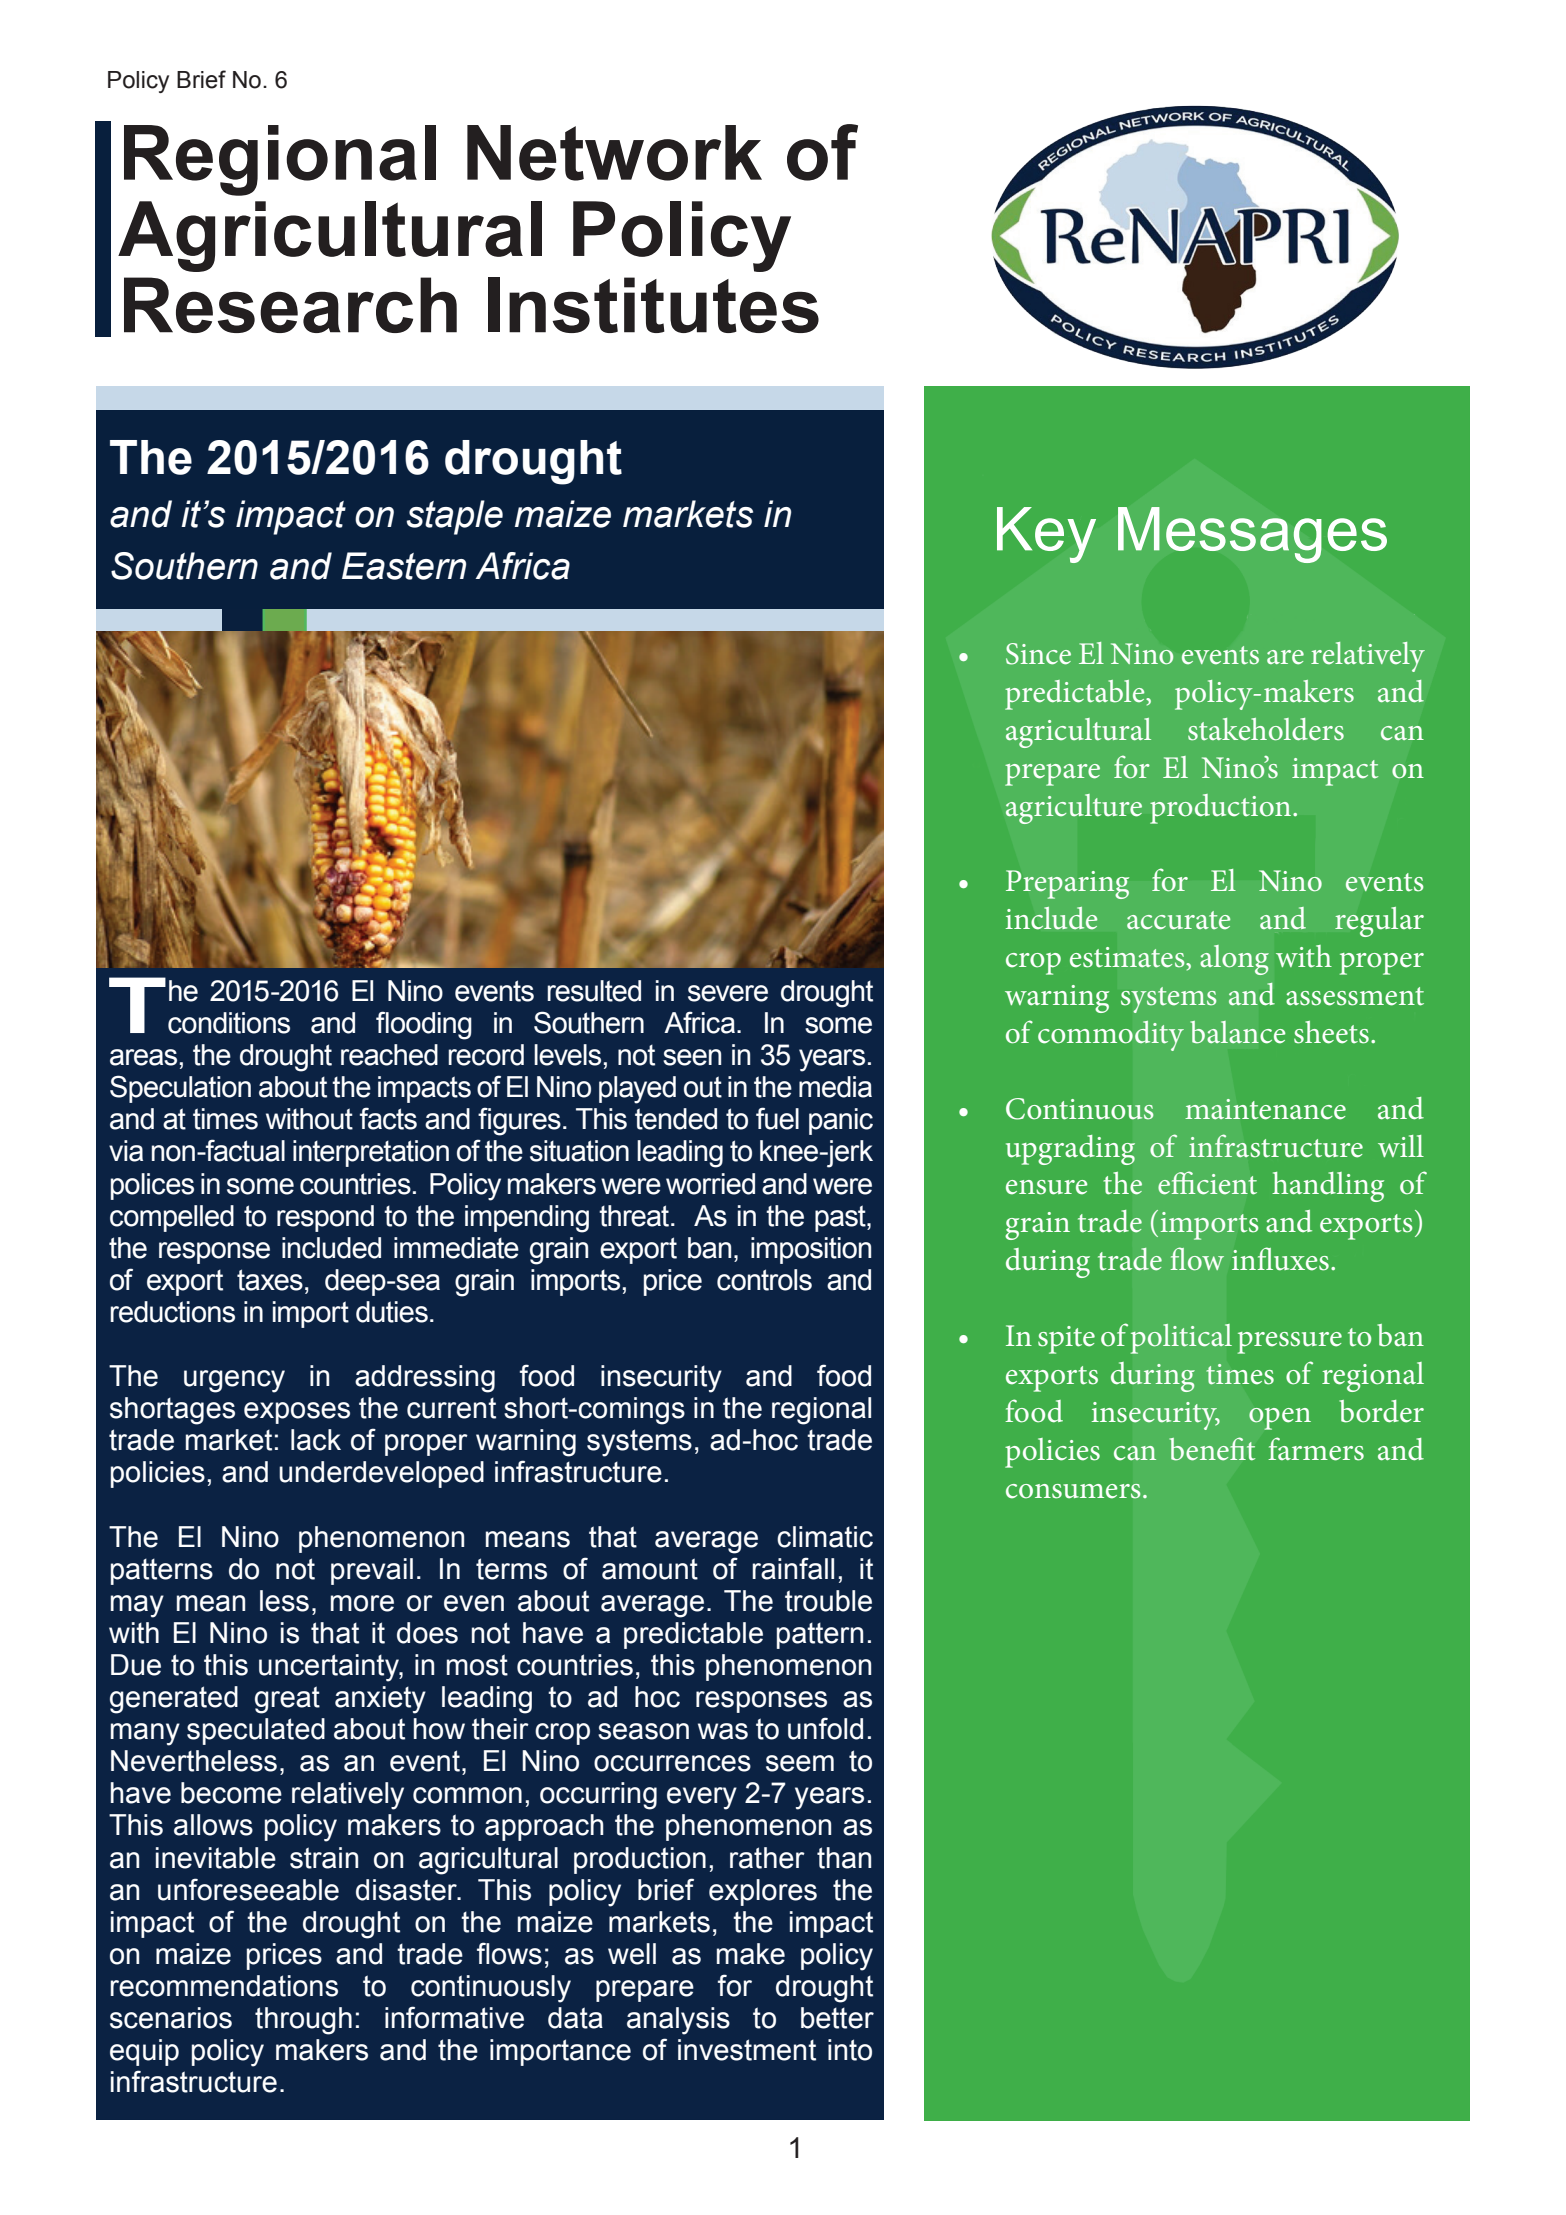 The height and width of the image is (2215, 1566). Describe the element at coordinates (1266, 729) in the image. I see `stakeholders` at that location.
